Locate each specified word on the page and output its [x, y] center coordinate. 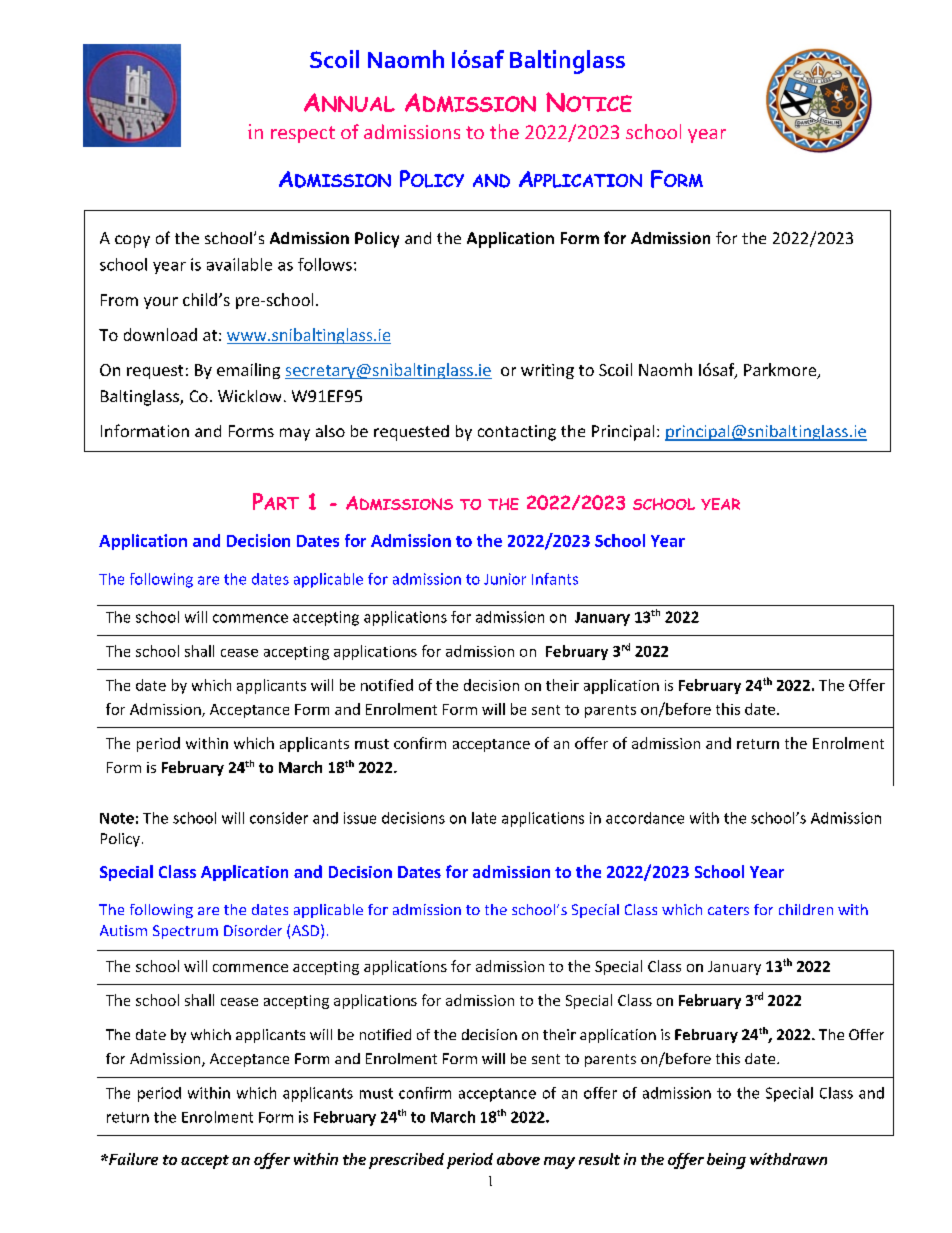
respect [303, 134]
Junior [505, 579]
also [330, 431]
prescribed [406, 1161]
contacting [517, 433]
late [484, 818]
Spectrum [185, 932]
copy [132, 241]
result [599, 1159]
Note [117, 818]
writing [547, 371]
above [518, 1159]
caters [728, 910]
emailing [248, 371]
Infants [555, 579]
